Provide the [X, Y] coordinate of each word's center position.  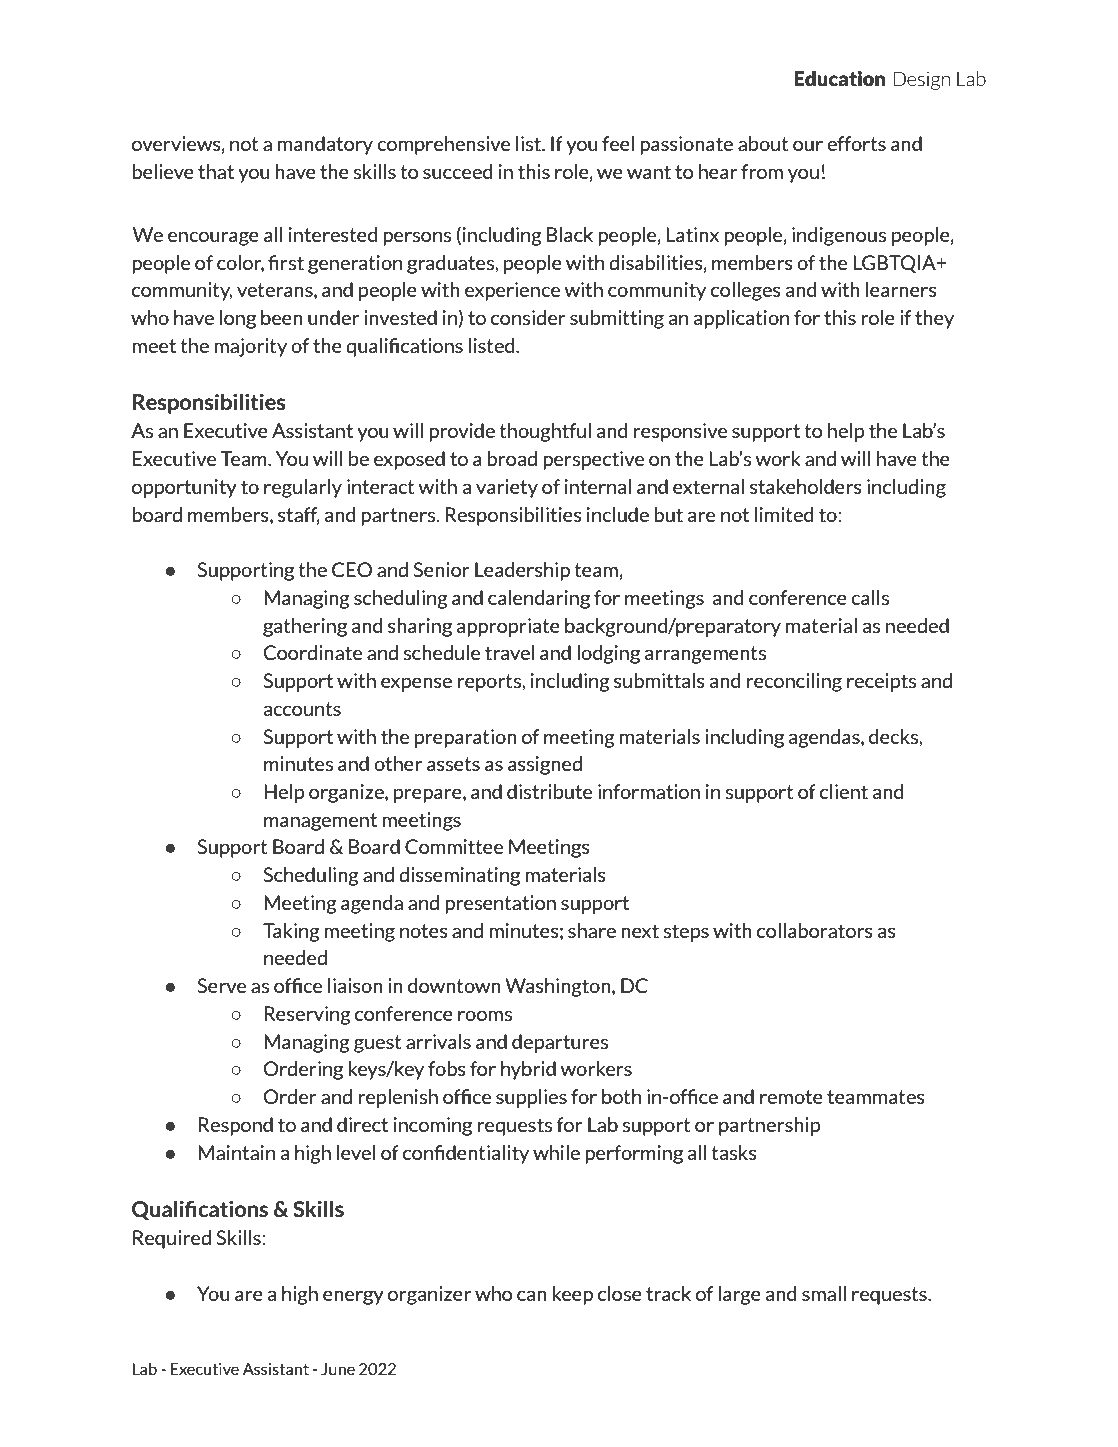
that [216, 171]
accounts [302, 709]
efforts [856, 143]
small [824, 1293]
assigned [545, 765]
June [338, 1369]
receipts [881, 682]
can [532, 1295]
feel [618, 143]
